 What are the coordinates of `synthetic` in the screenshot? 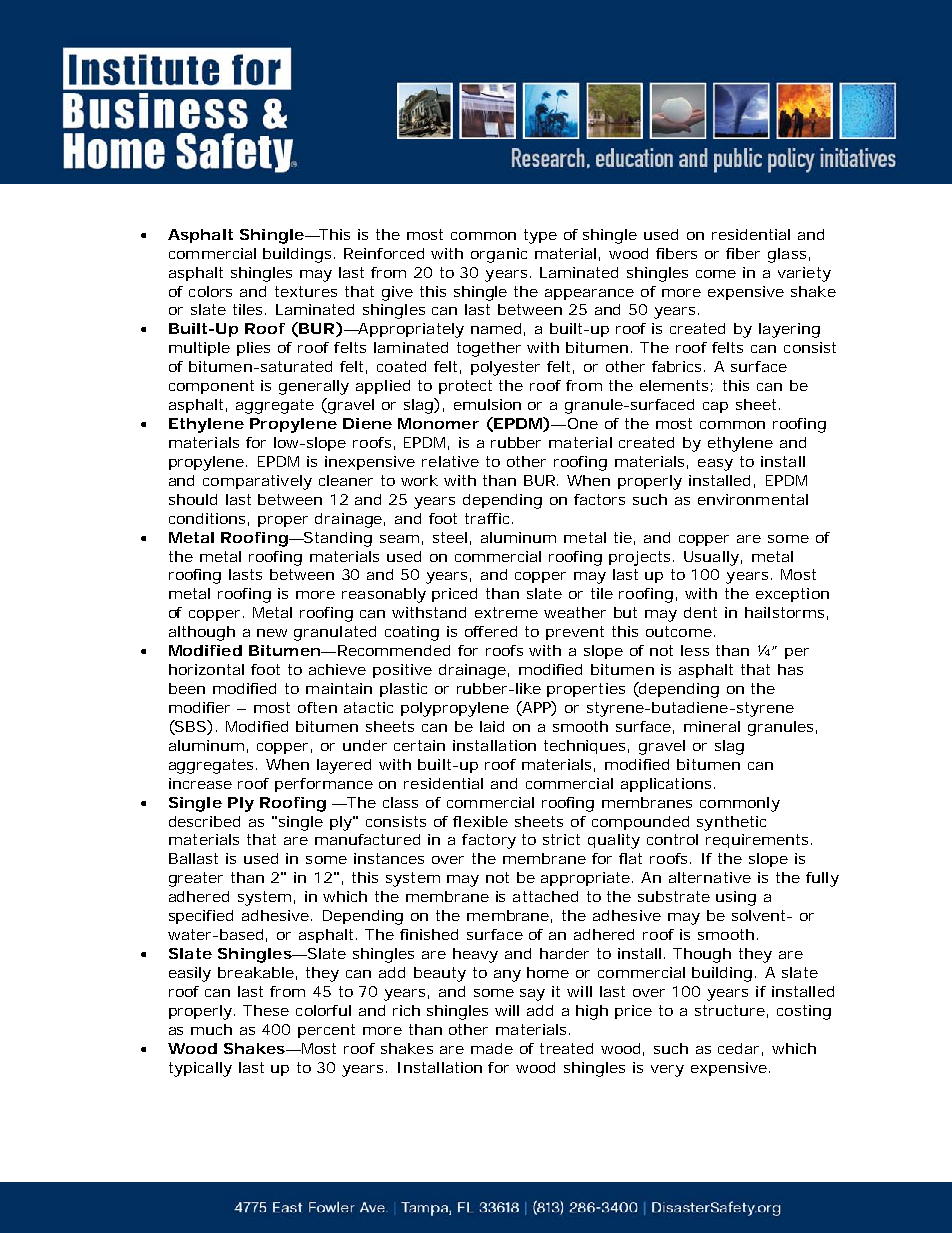 It's located at (731, 823).
